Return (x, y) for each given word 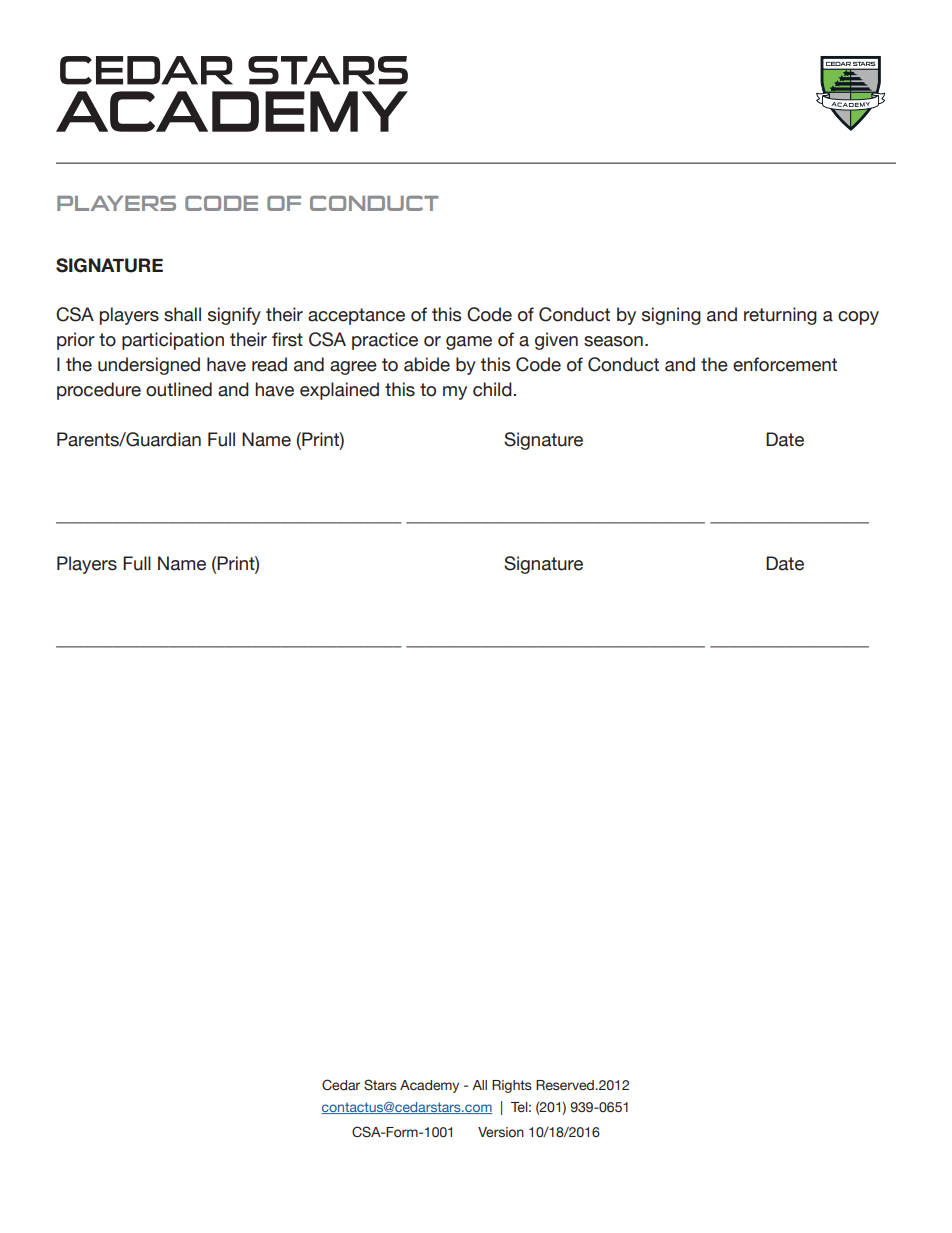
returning (780, 316)
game (469, 343)
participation (173, 341)
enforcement (785, 364)
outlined (179, 389)
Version (501, 1132)
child (493, 389)
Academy (429, 1086)
